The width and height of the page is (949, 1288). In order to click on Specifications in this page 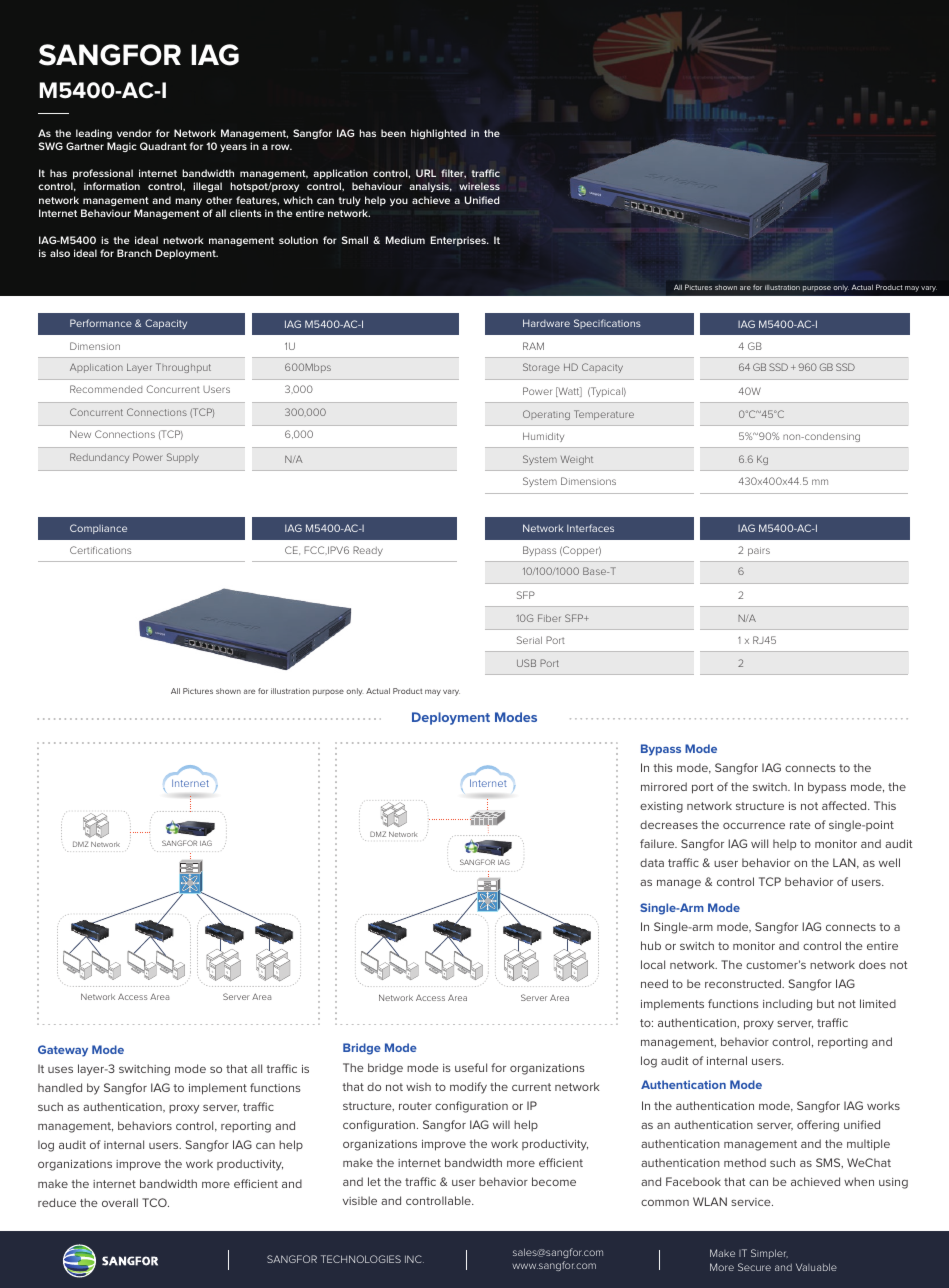, I will do `click(607, 324)`.
